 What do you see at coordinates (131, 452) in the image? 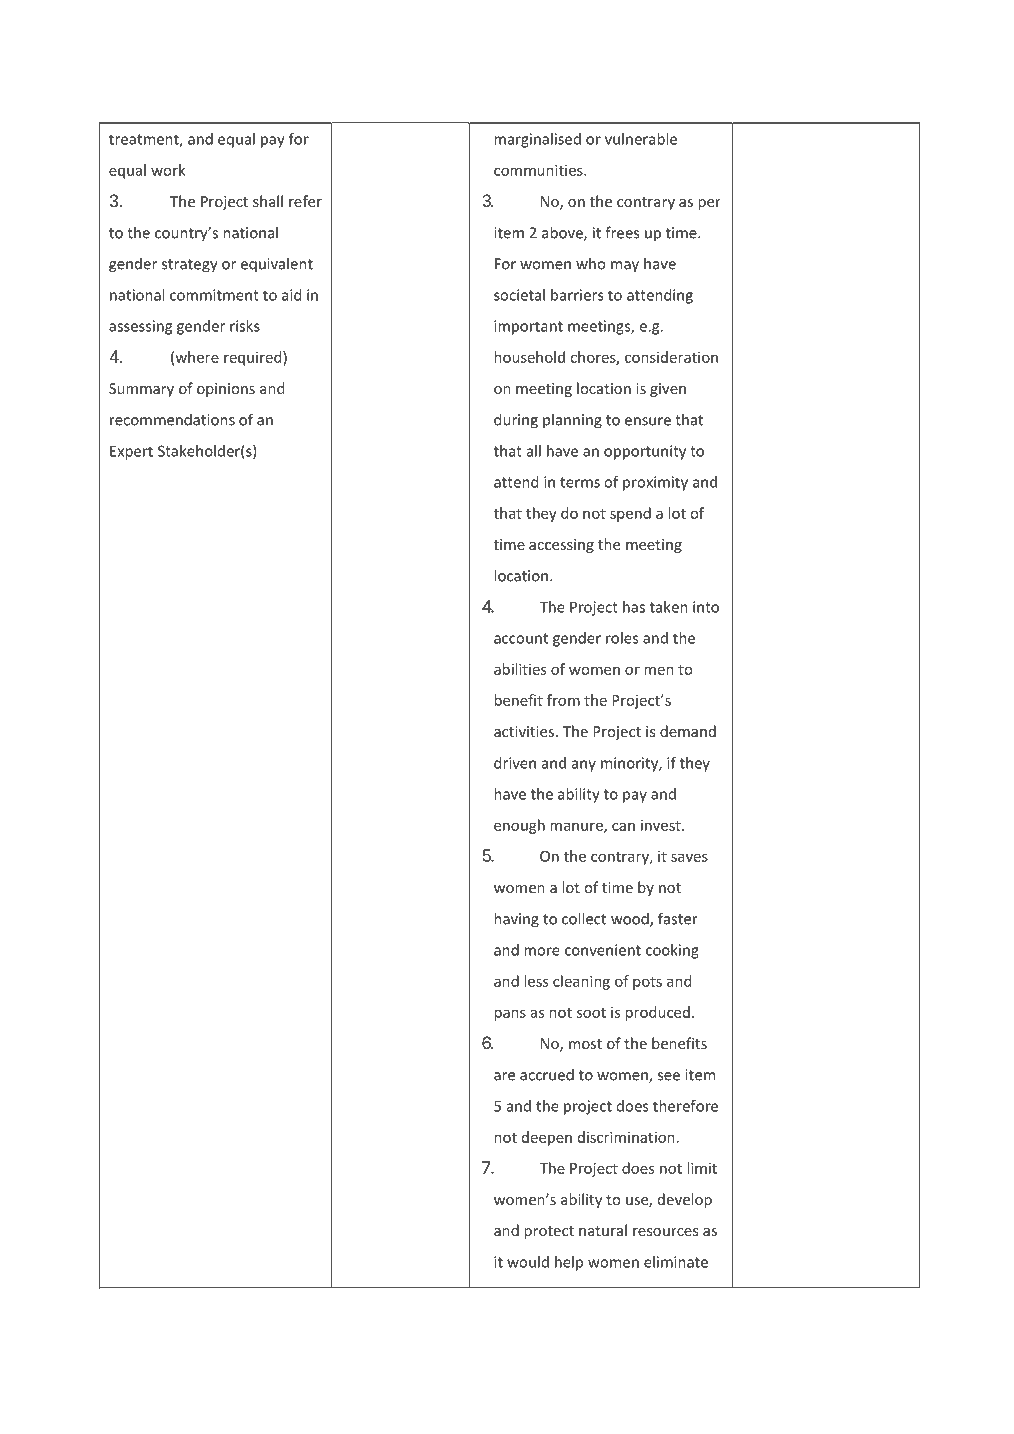
I see `Expert` at bounding box center [131, 452].
